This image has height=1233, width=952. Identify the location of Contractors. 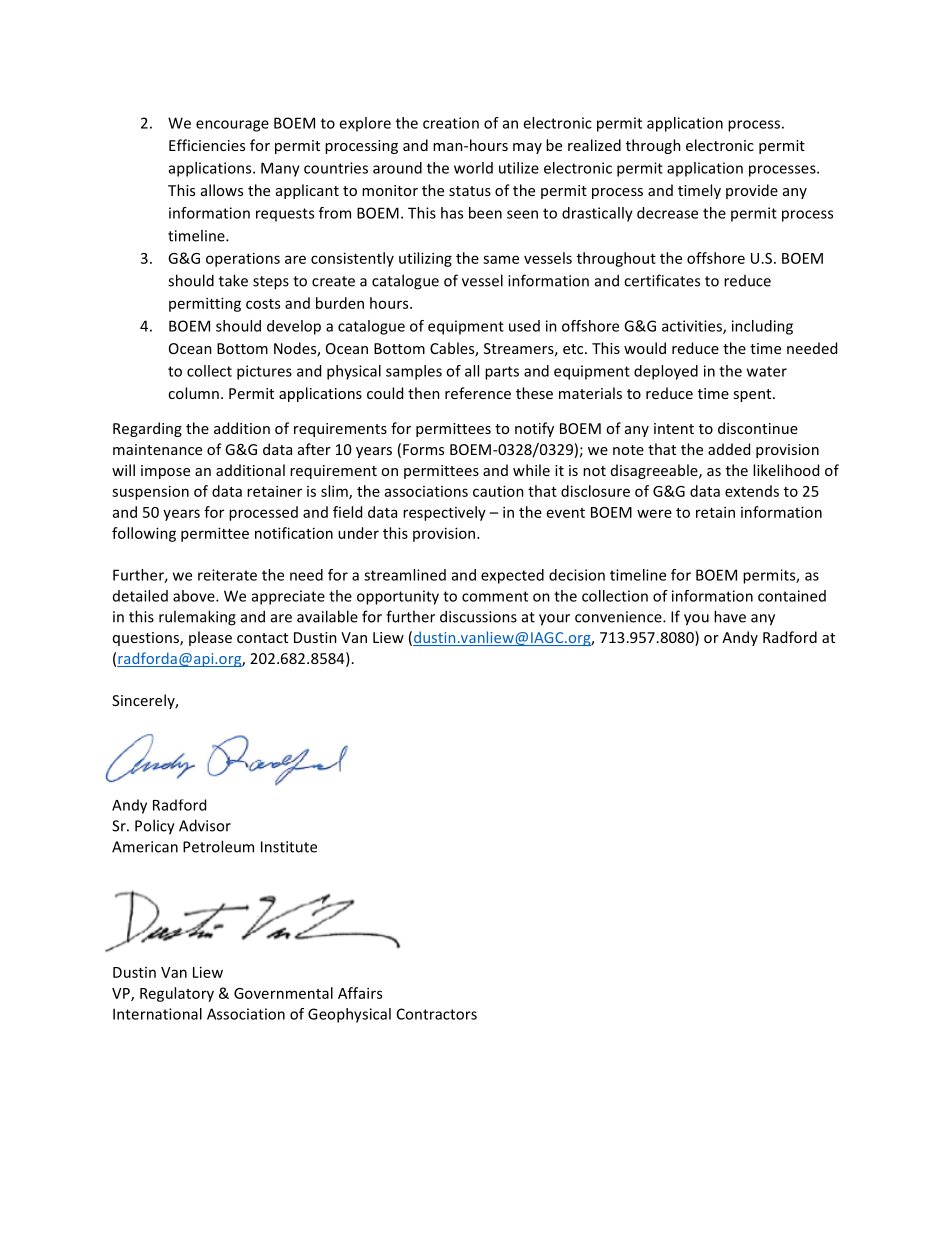
(437, 1014).
